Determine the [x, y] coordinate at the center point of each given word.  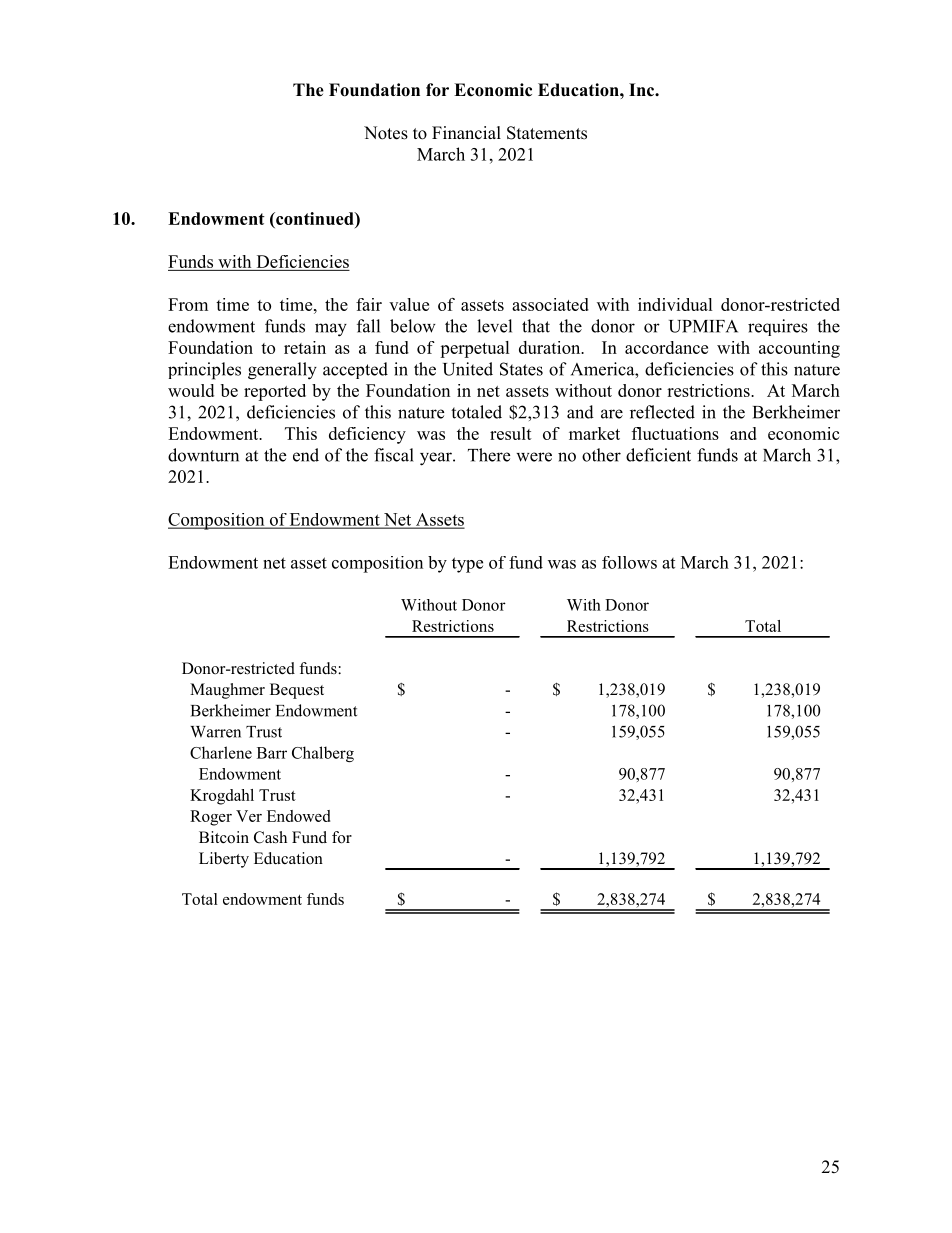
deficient [658, 455]
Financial [466, 133]
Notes [386, 133]
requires [778, 327]
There [489, 455]
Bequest [297, 691]
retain [305, 347]
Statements [547, 133]
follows [629, 562]
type [467, 565]
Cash [270, 837]
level [494, 326]
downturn [203, 455]
